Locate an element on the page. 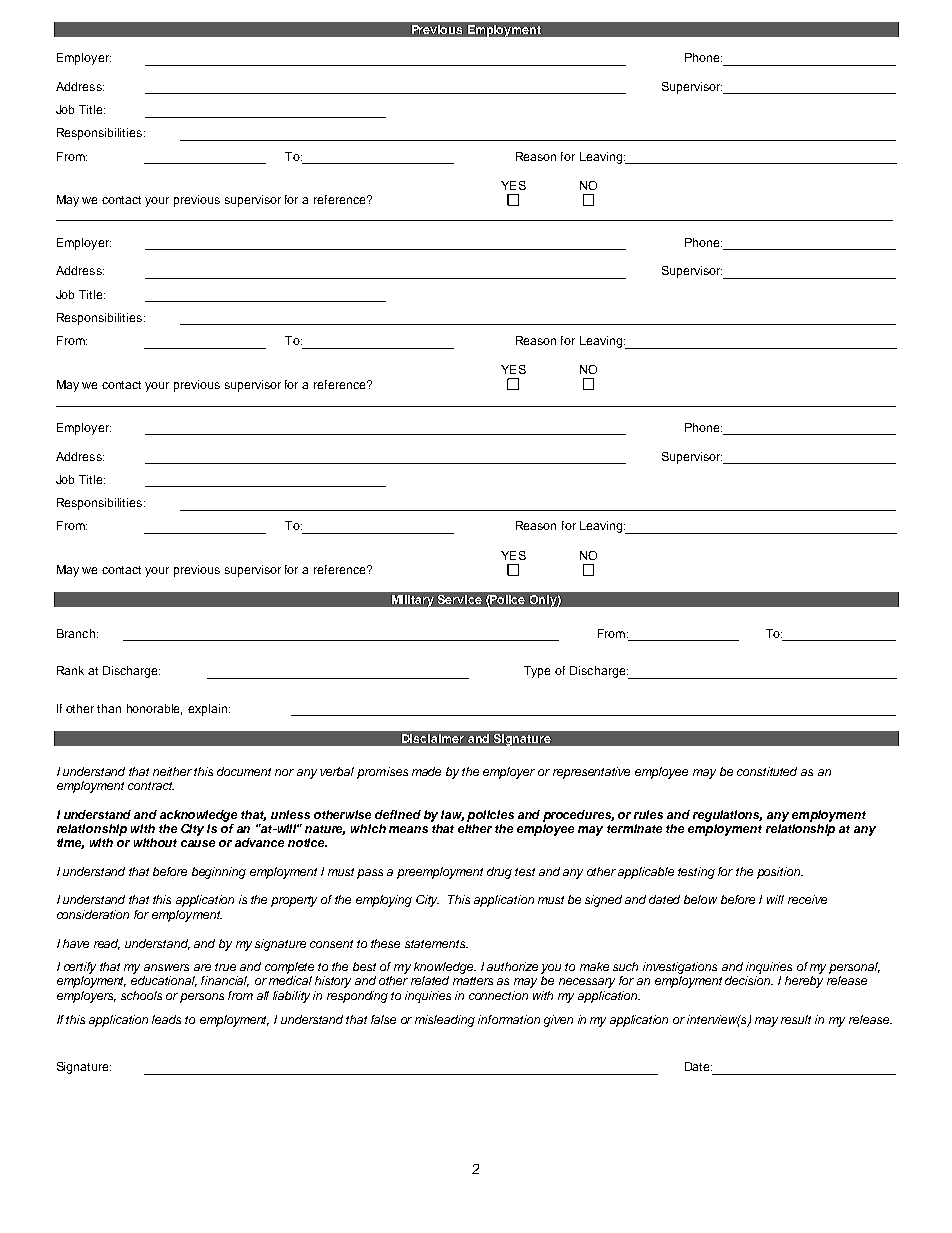  regulations is located at coordinates (727, 816).
